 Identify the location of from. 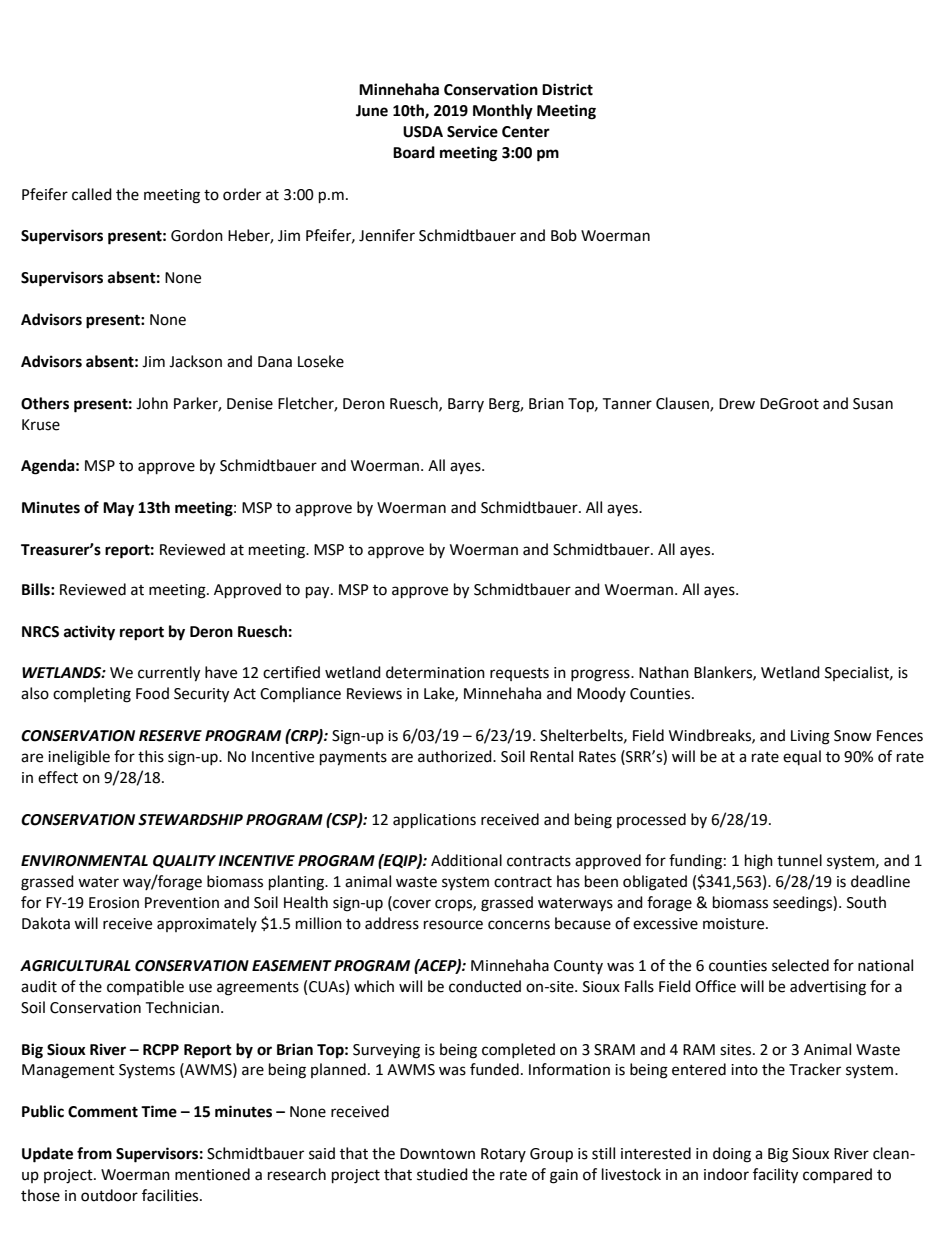
(94, 1153).
